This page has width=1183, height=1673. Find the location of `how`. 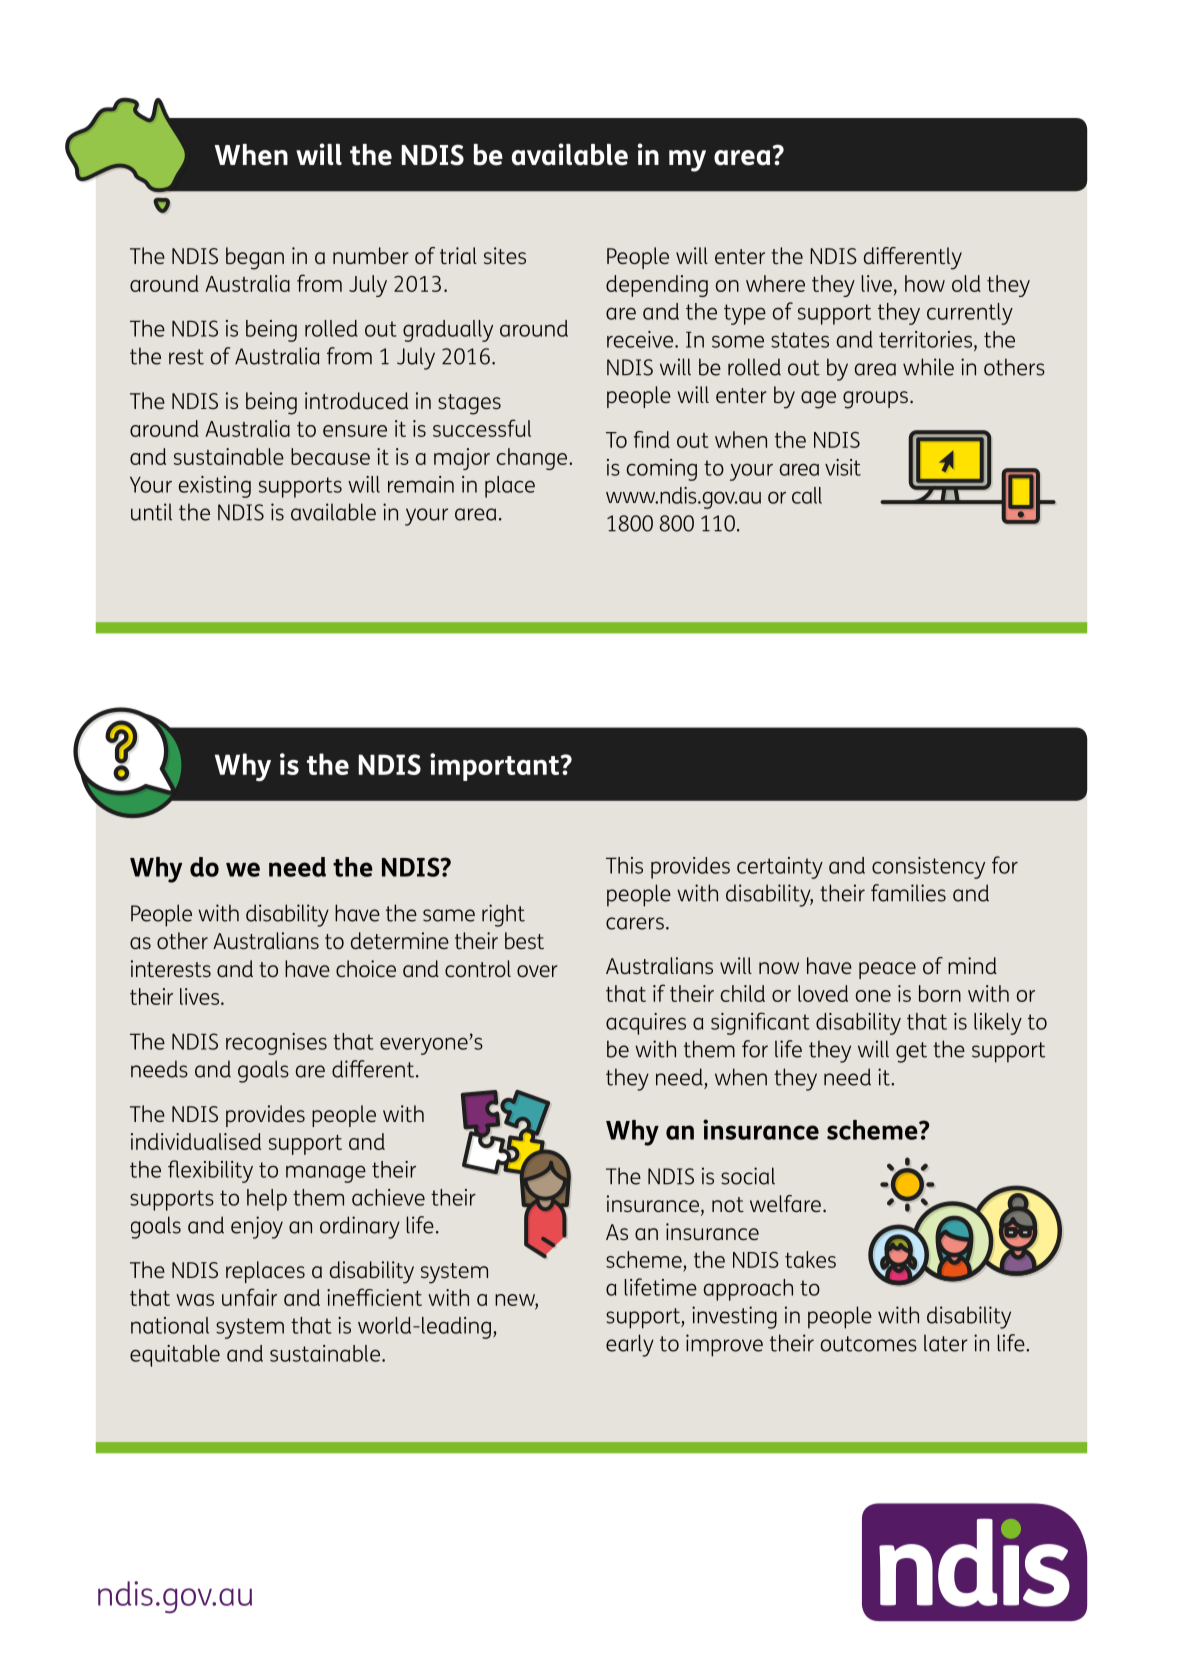

how is located at coordinates (925, 283).
